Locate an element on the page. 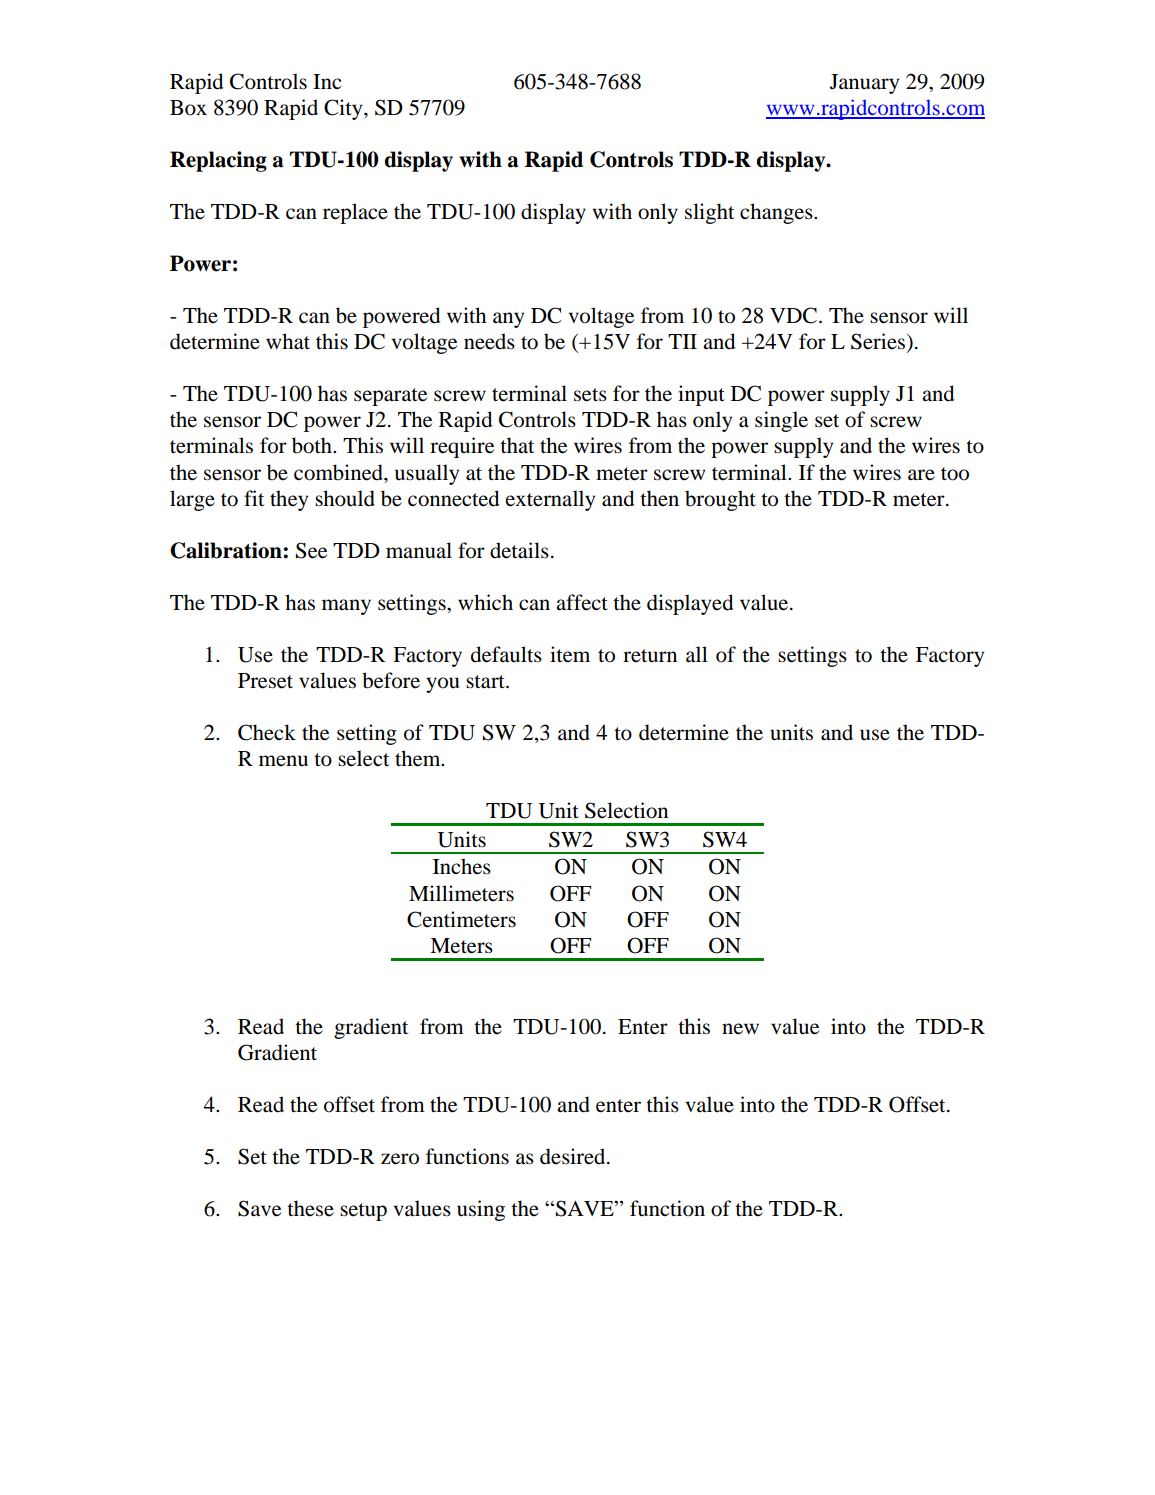 The width and height of the image is (1155, 1495). are is located at coordinates (921, 475).
